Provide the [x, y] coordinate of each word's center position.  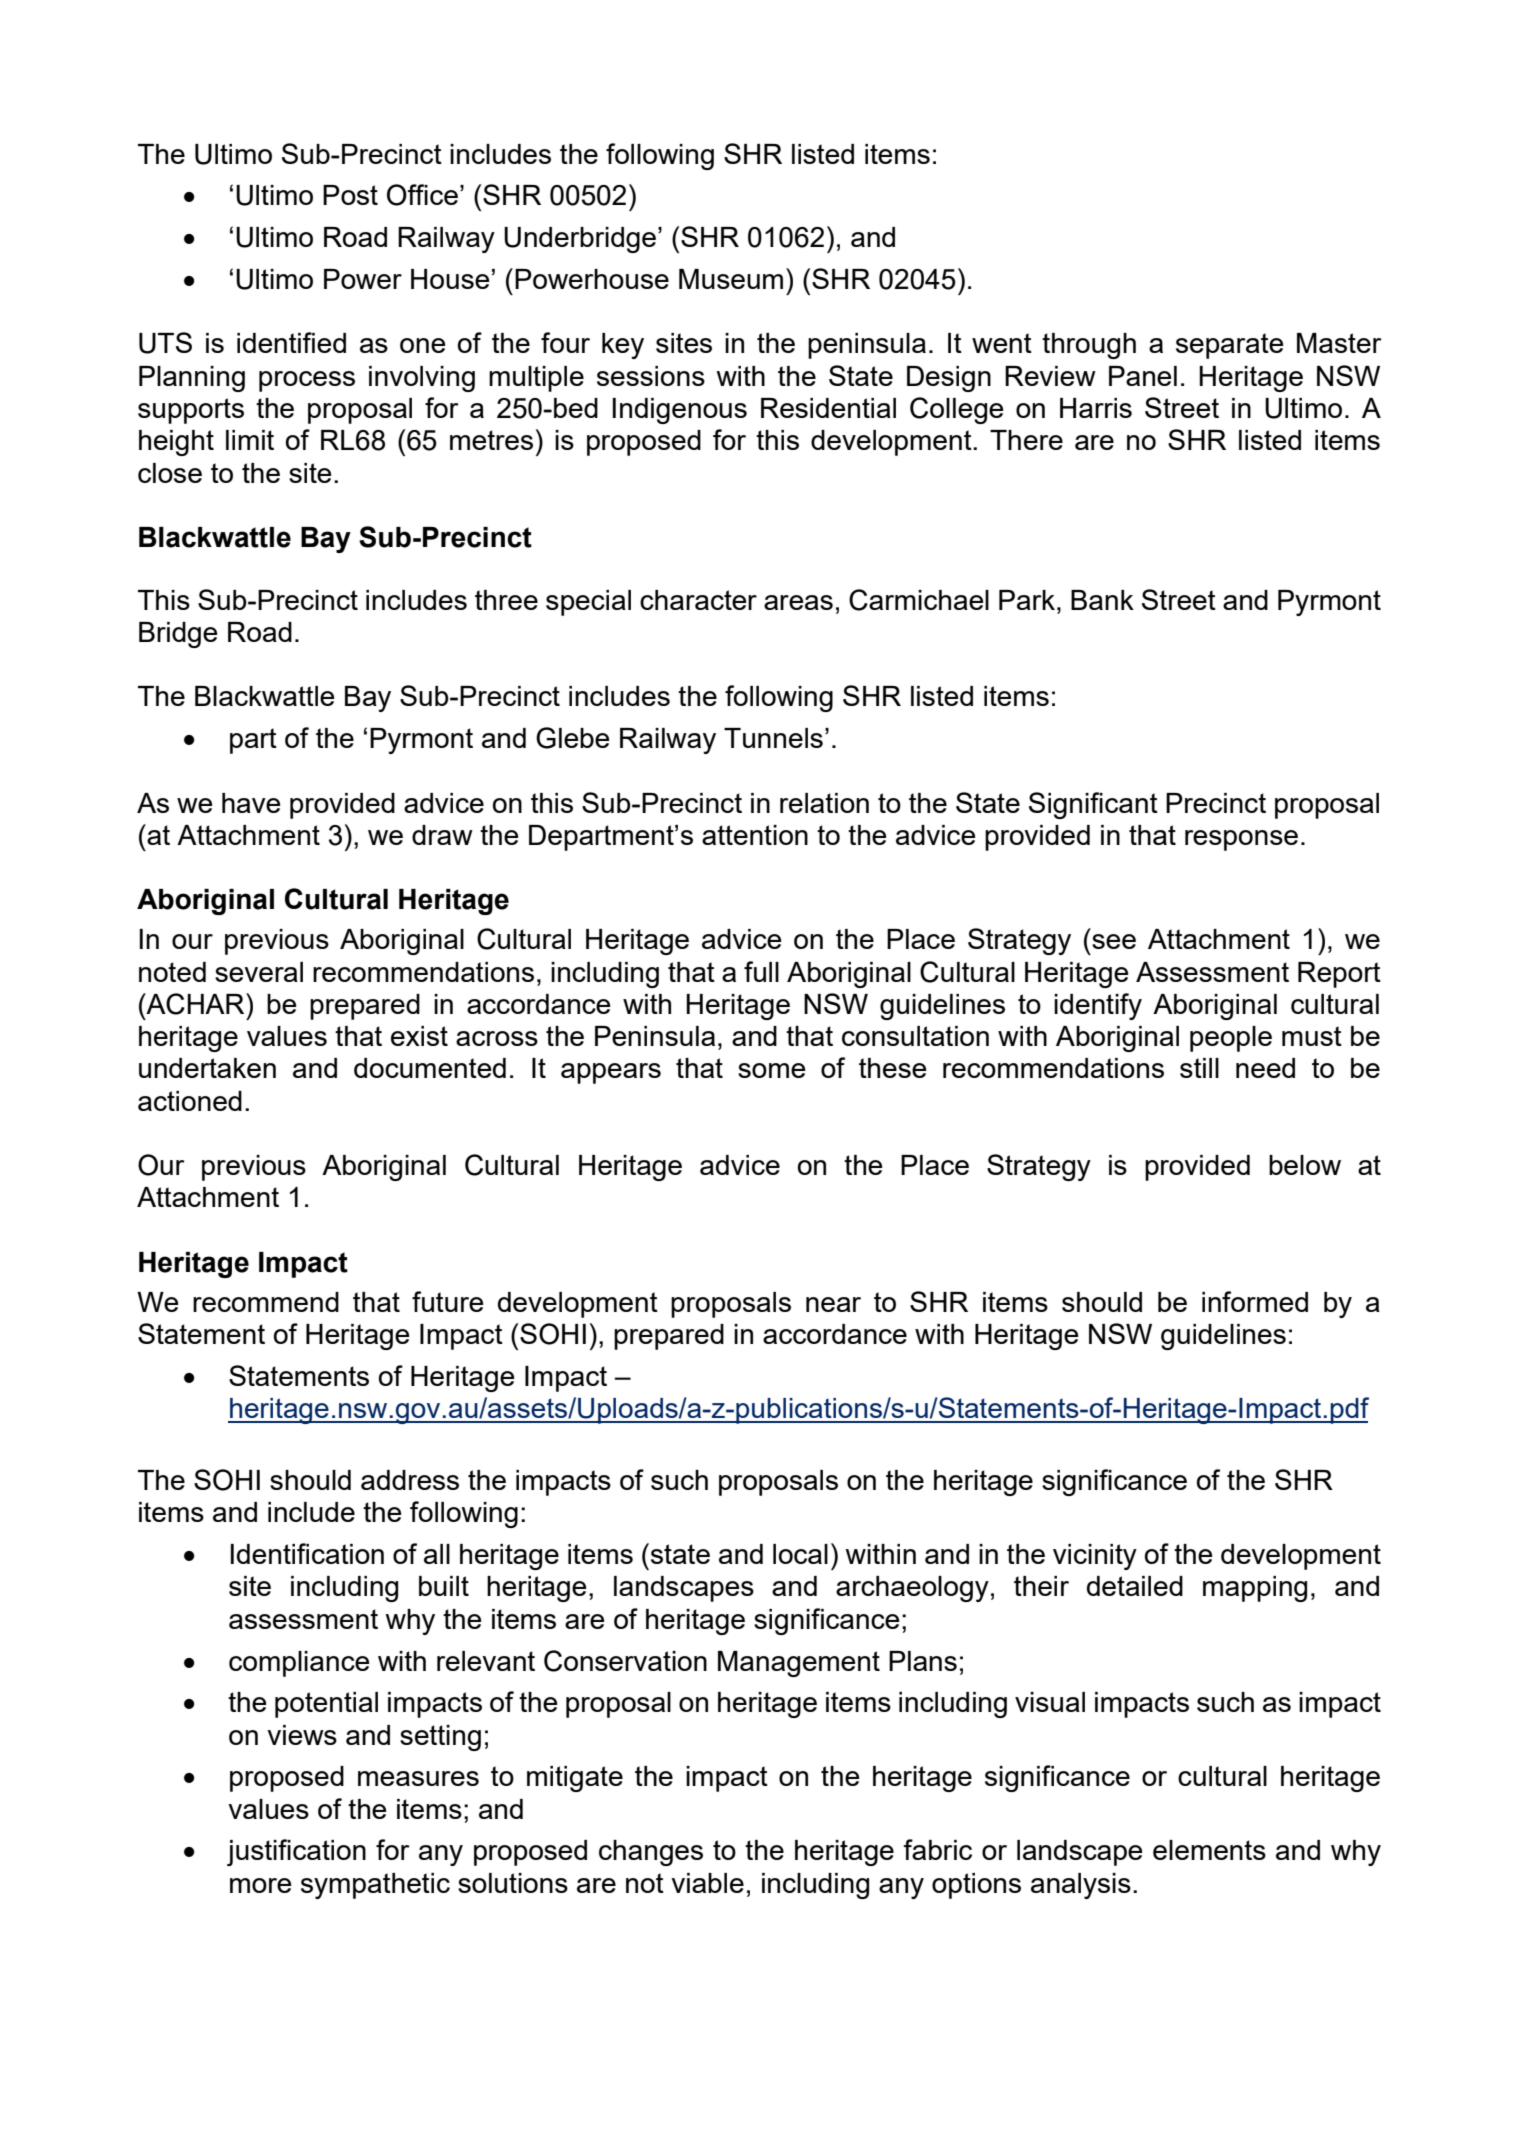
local [800, 1554]
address [410, 1480]
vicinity [1095, 1557]
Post [350, 195]
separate [1229, 346]
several [259, 972]
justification [296, 1852]
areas [798, 602]
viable [707, 1883]
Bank [1102, 600]
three [506, 600]
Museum [731, 279]
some [771, 1070]
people [1231, 1039]
